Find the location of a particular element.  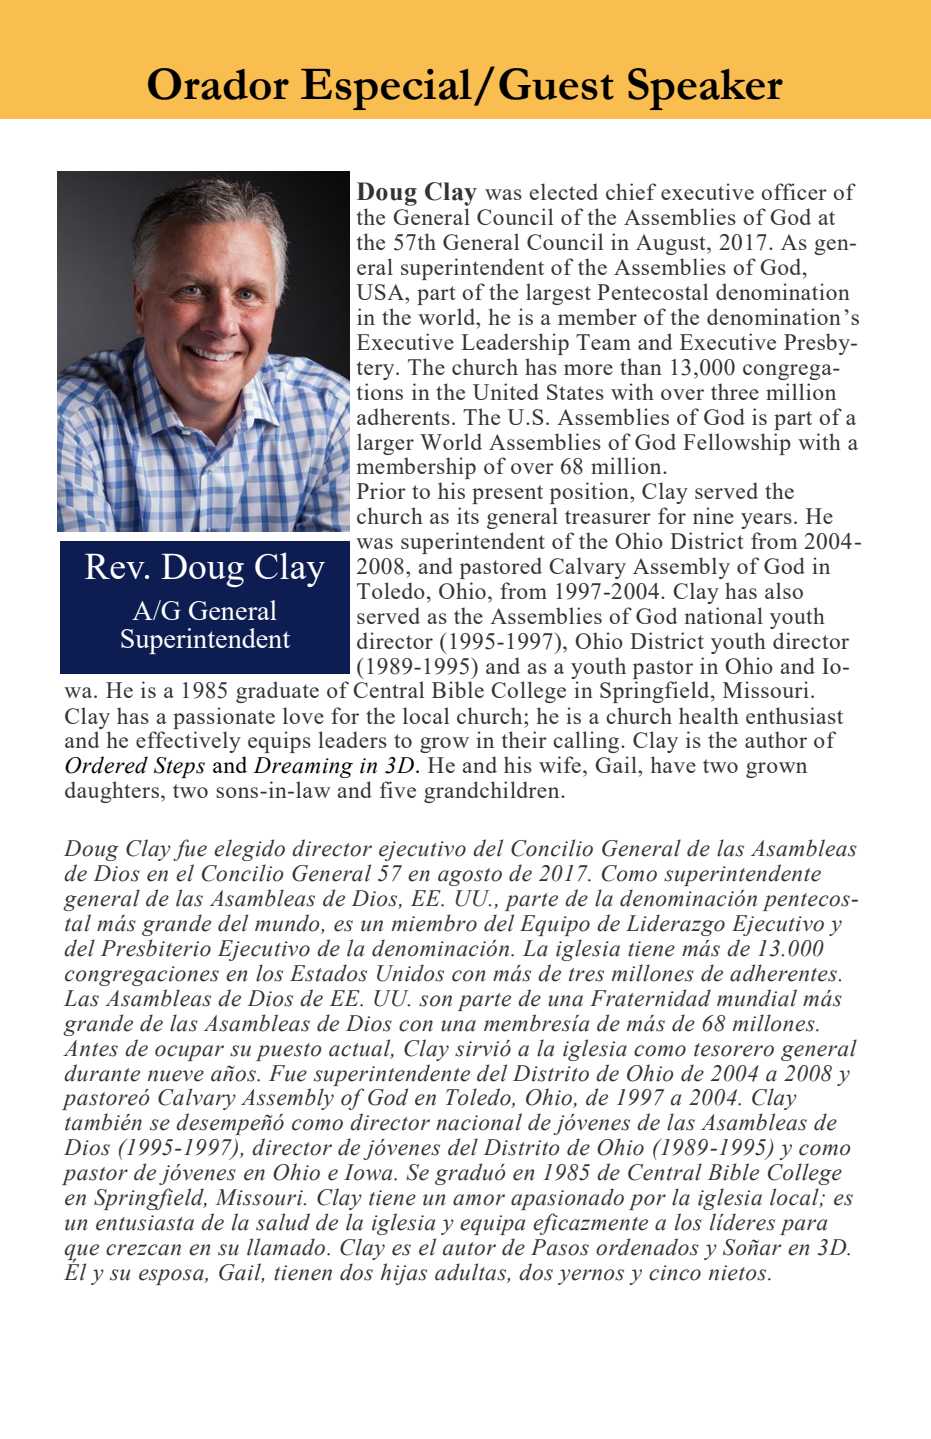

mundo is located at coordinates (288, 924).
